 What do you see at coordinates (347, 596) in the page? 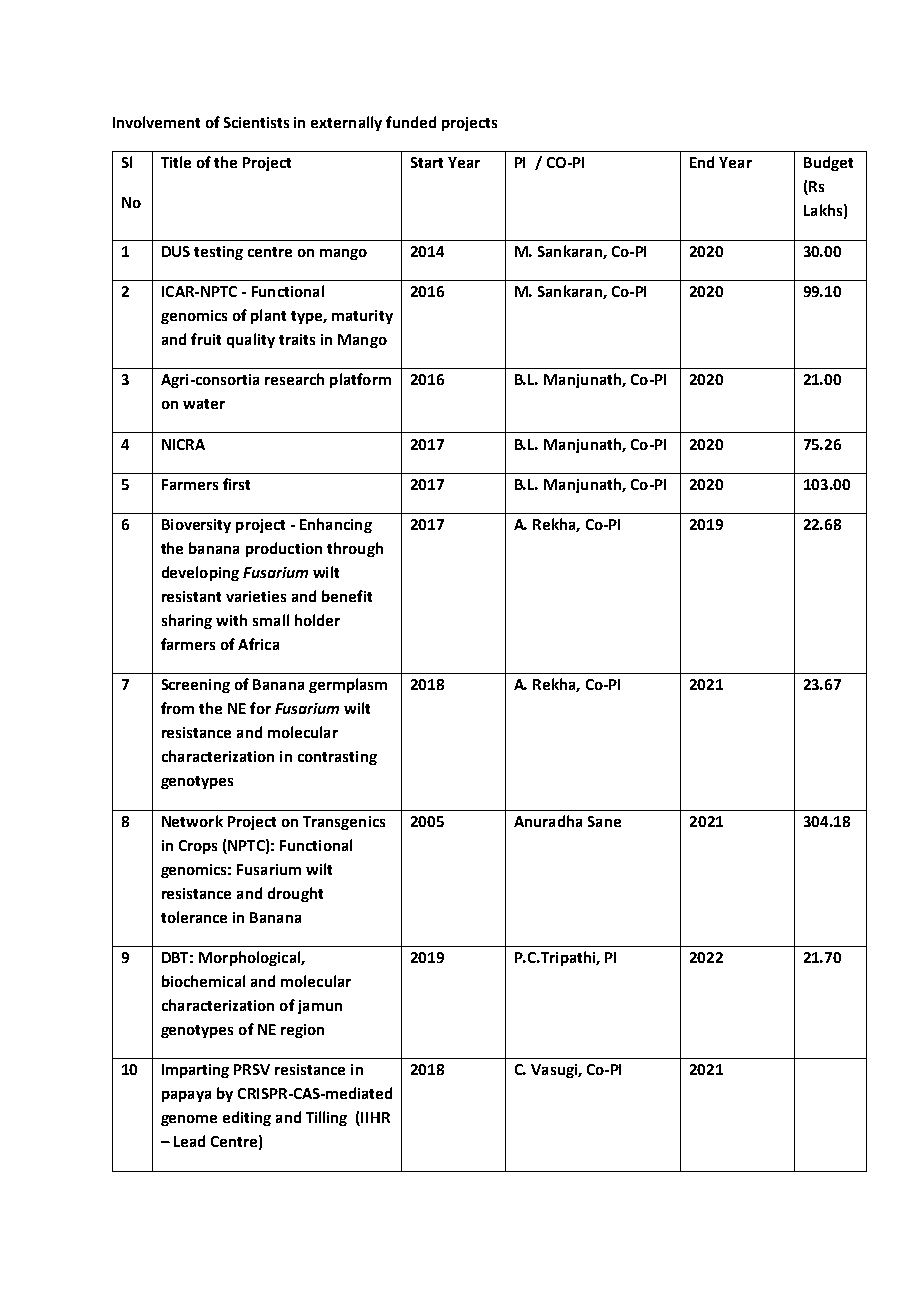
I see `benefit` at bounding box center [347, 596].
